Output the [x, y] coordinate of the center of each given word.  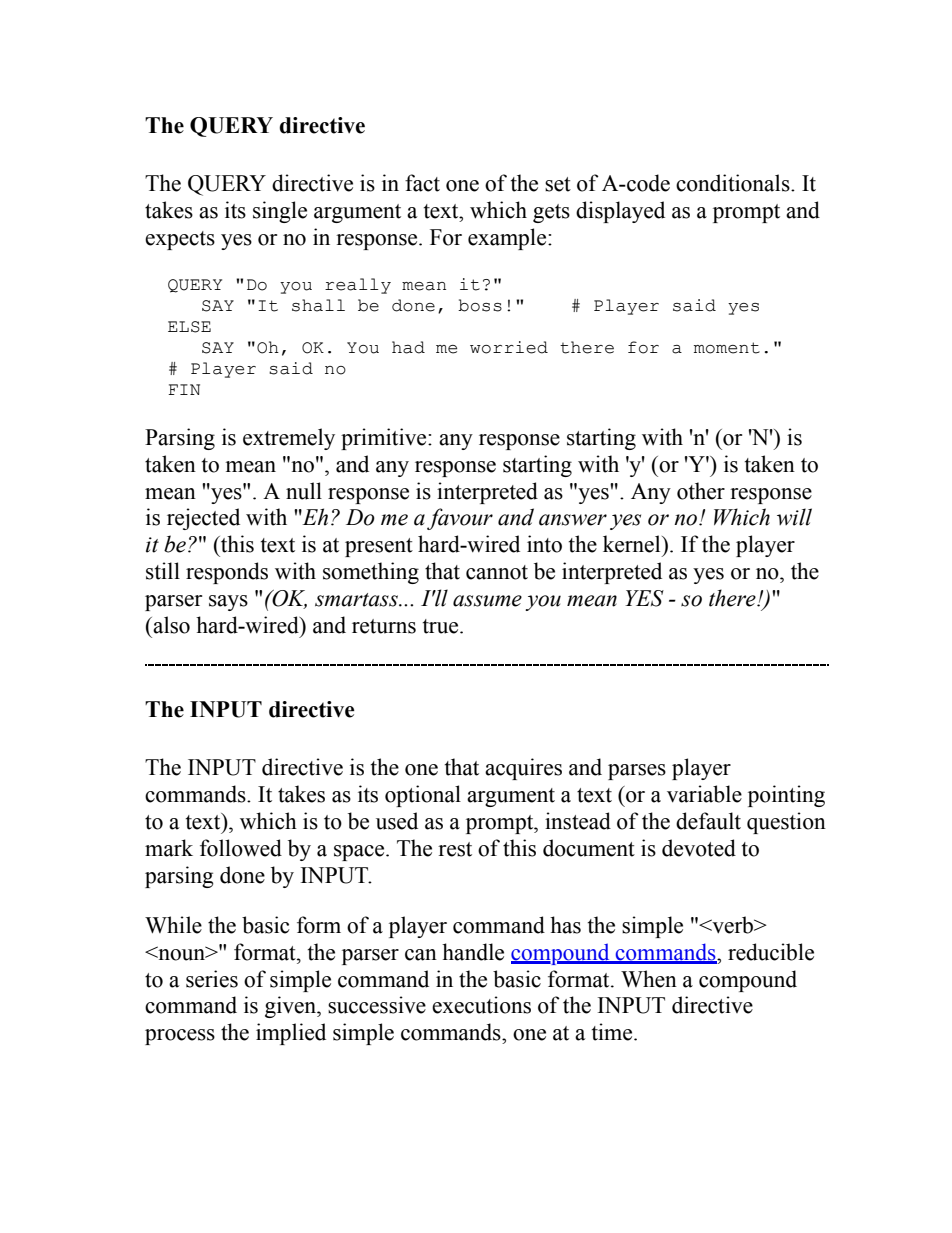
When [649, 979]
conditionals [734, 183]
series [212, 979]
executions [481, 1005]
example [508, 239]
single [280, 212]
